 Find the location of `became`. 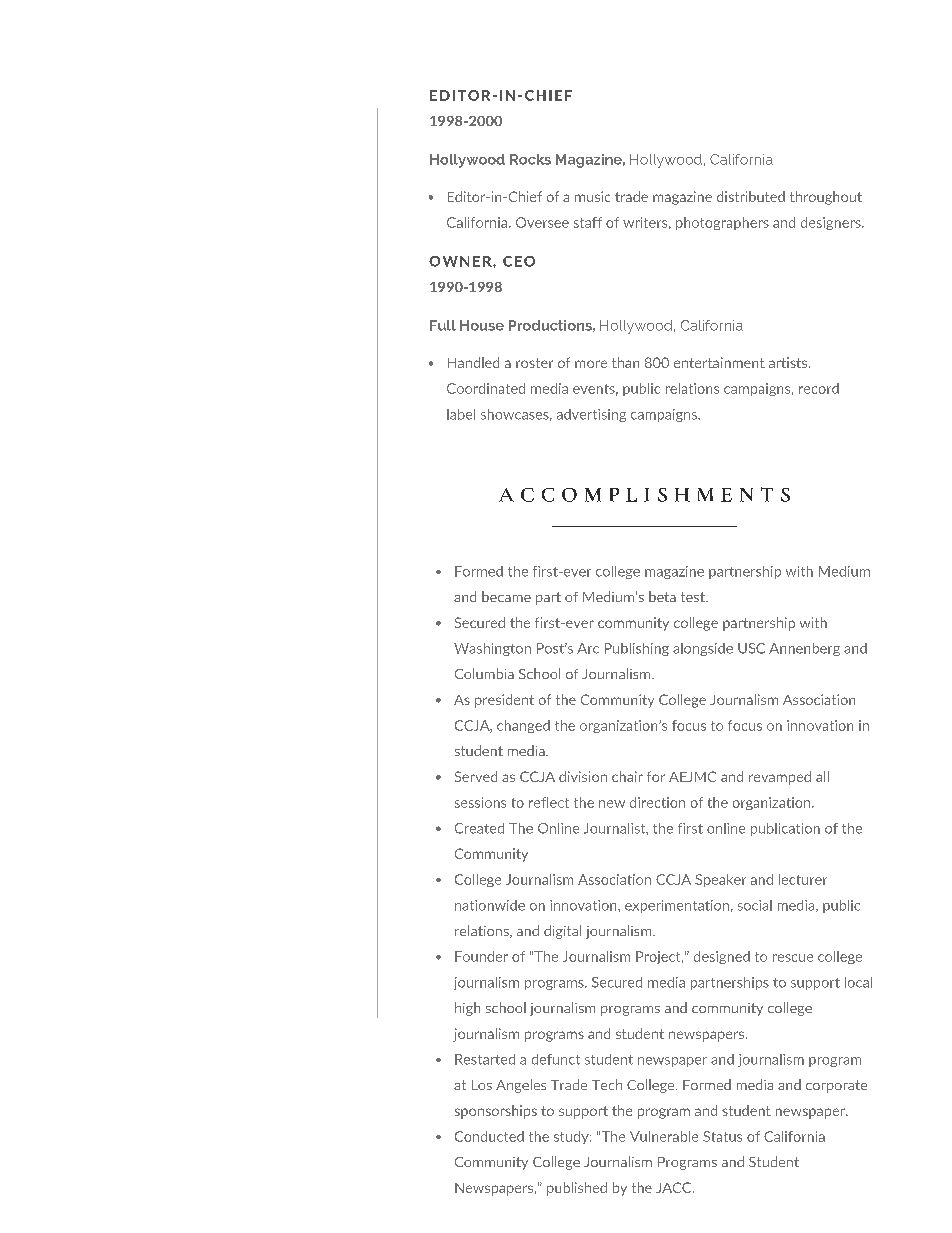

became is located at coordinates (506, 596).
